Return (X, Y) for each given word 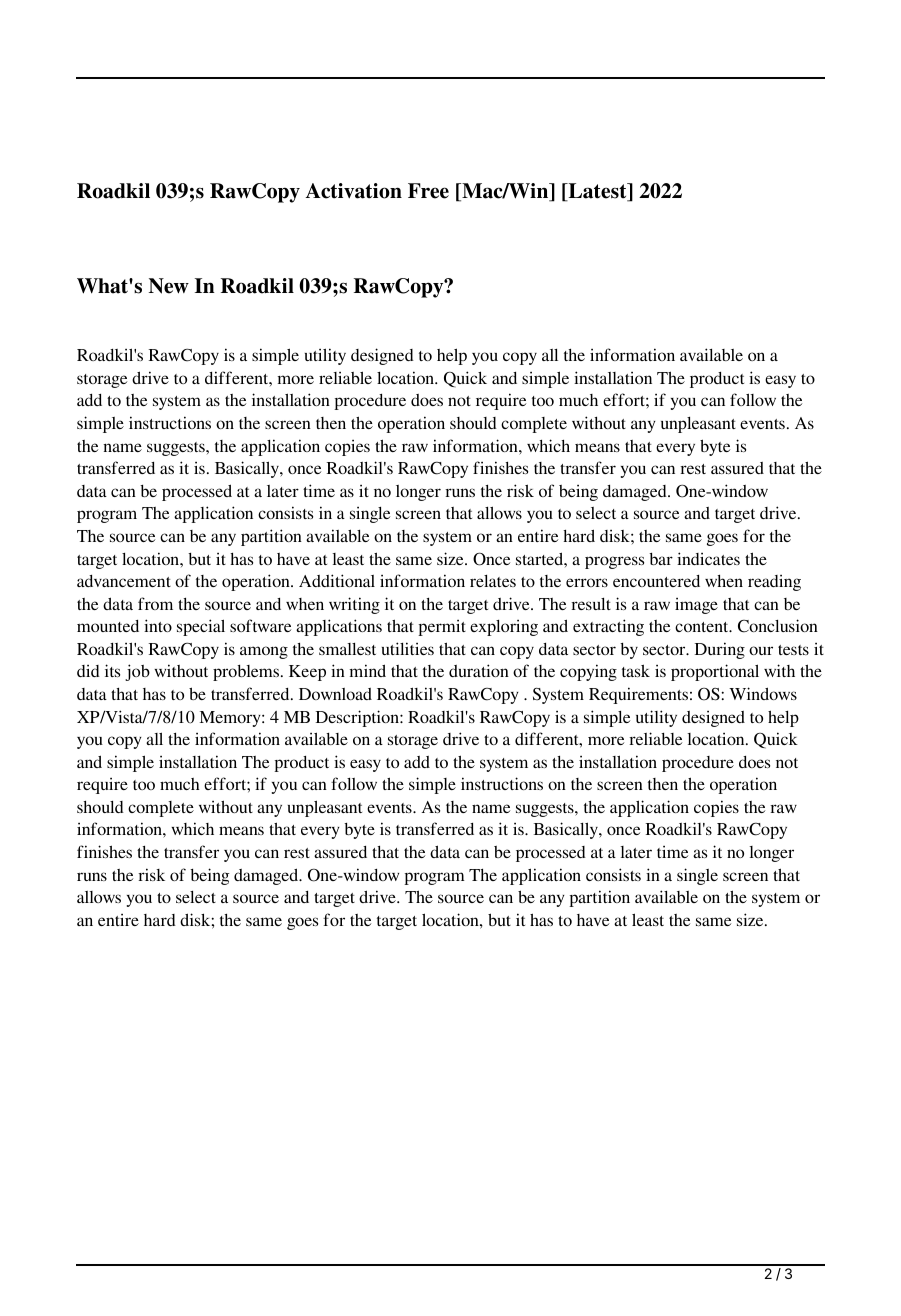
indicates (708, 558)
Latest (597, 192)
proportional (715, 672)
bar (661, 559)
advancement (124, 581)
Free (428, 191)
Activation (354, 191)
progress (614, 562)
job (137, 672)
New (169, 286)
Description (358, 718)
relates (493, 581)
